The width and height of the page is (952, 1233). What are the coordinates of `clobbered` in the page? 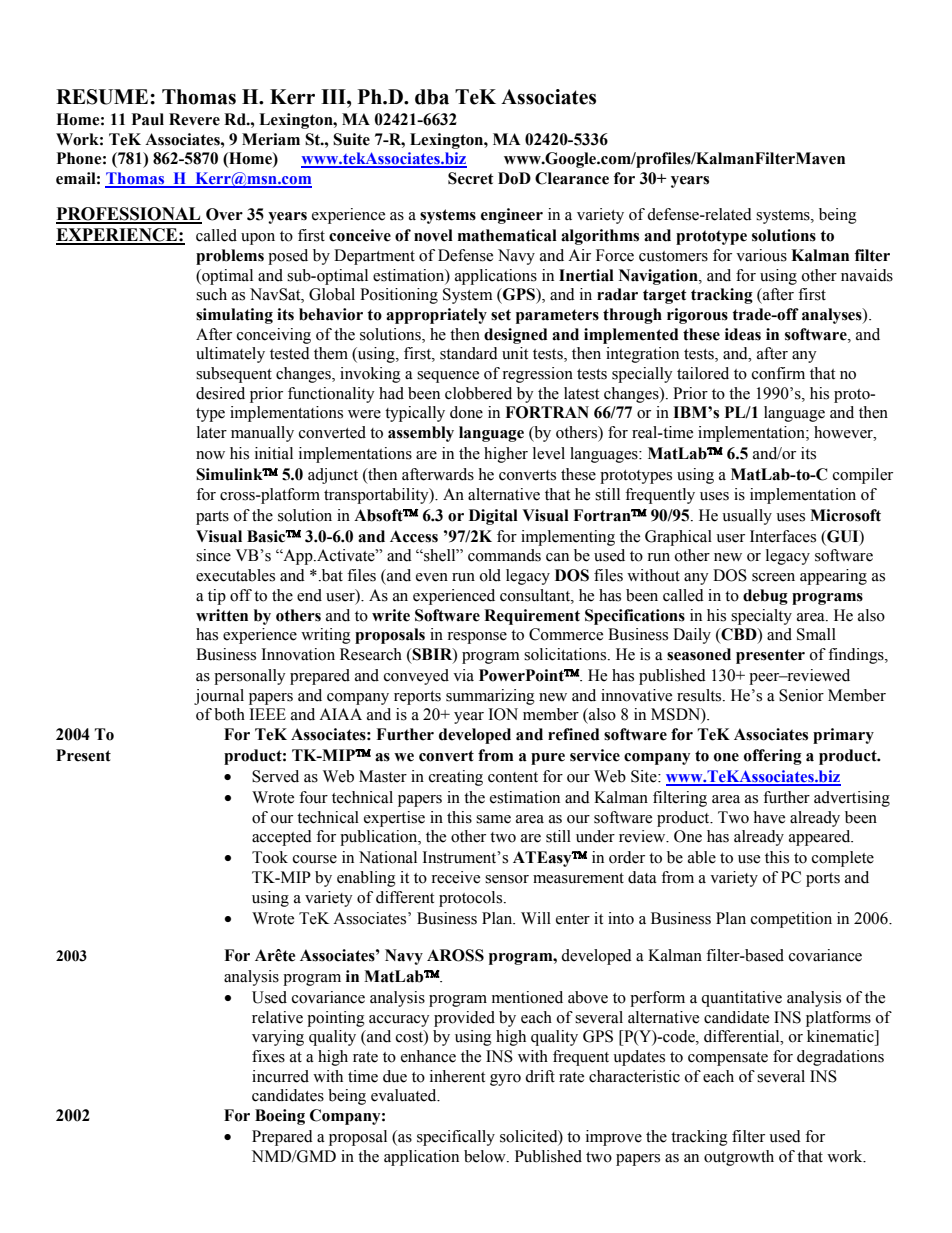 It's located at (478, 393).
